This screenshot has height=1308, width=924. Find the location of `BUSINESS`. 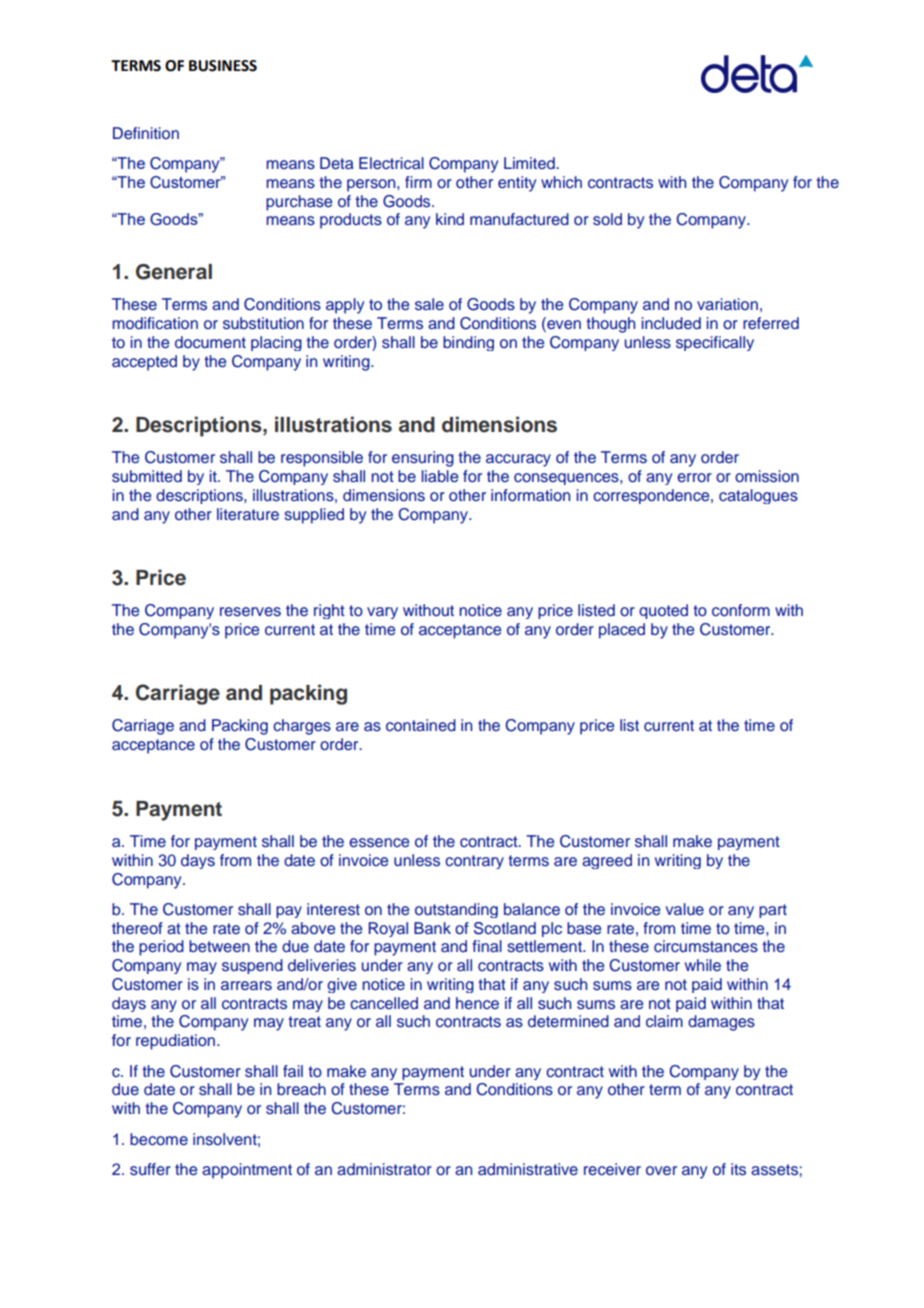

BUSINESS is located at coordinates (223, 66).
